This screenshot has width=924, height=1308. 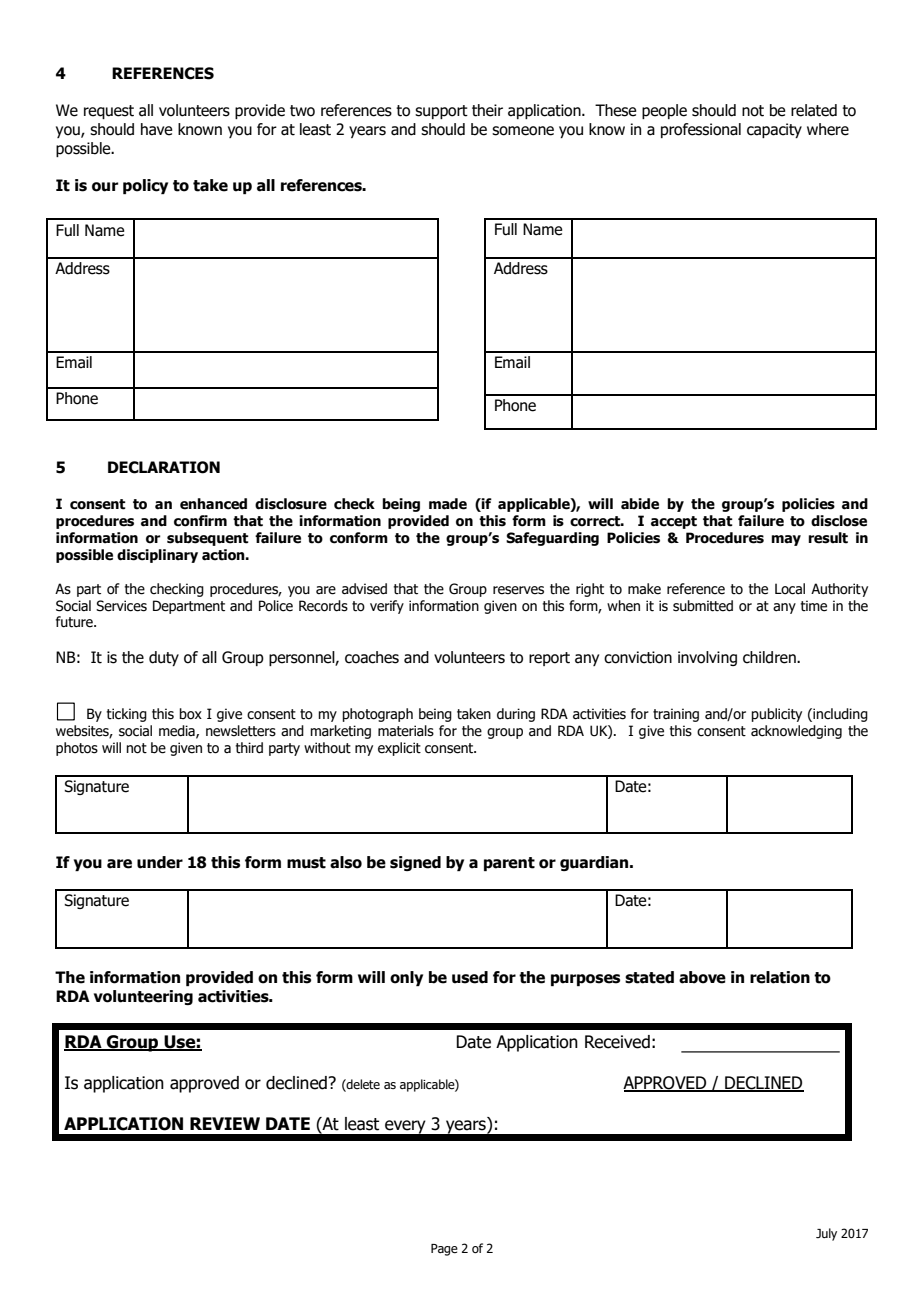 What do you see at coordinates (770, 657) in the screenshot?
I see `children` at bounding box center [770, 657].
